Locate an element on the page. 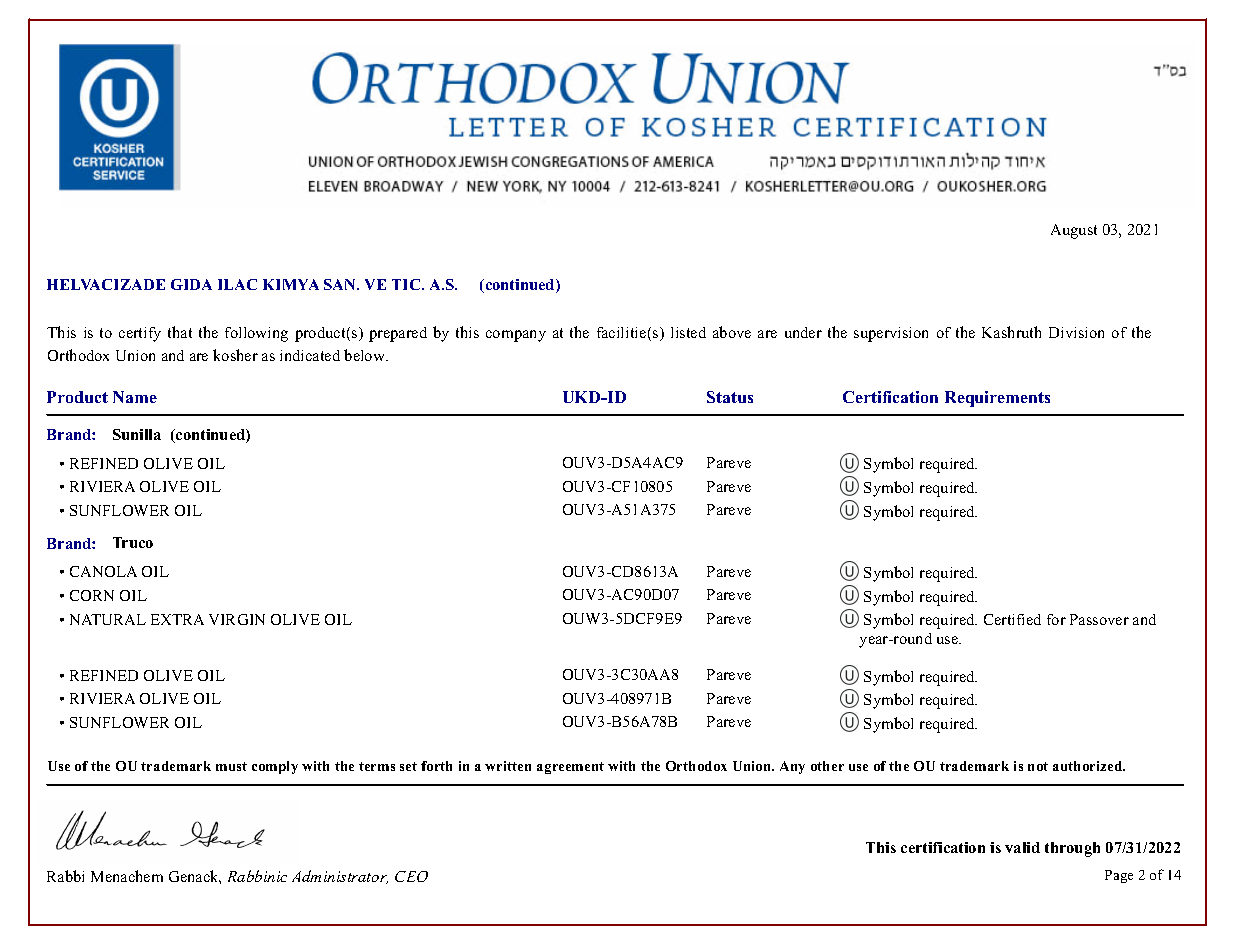 The height and width of the document is (952, 1233). not is located at coordinates (1038, 766).
